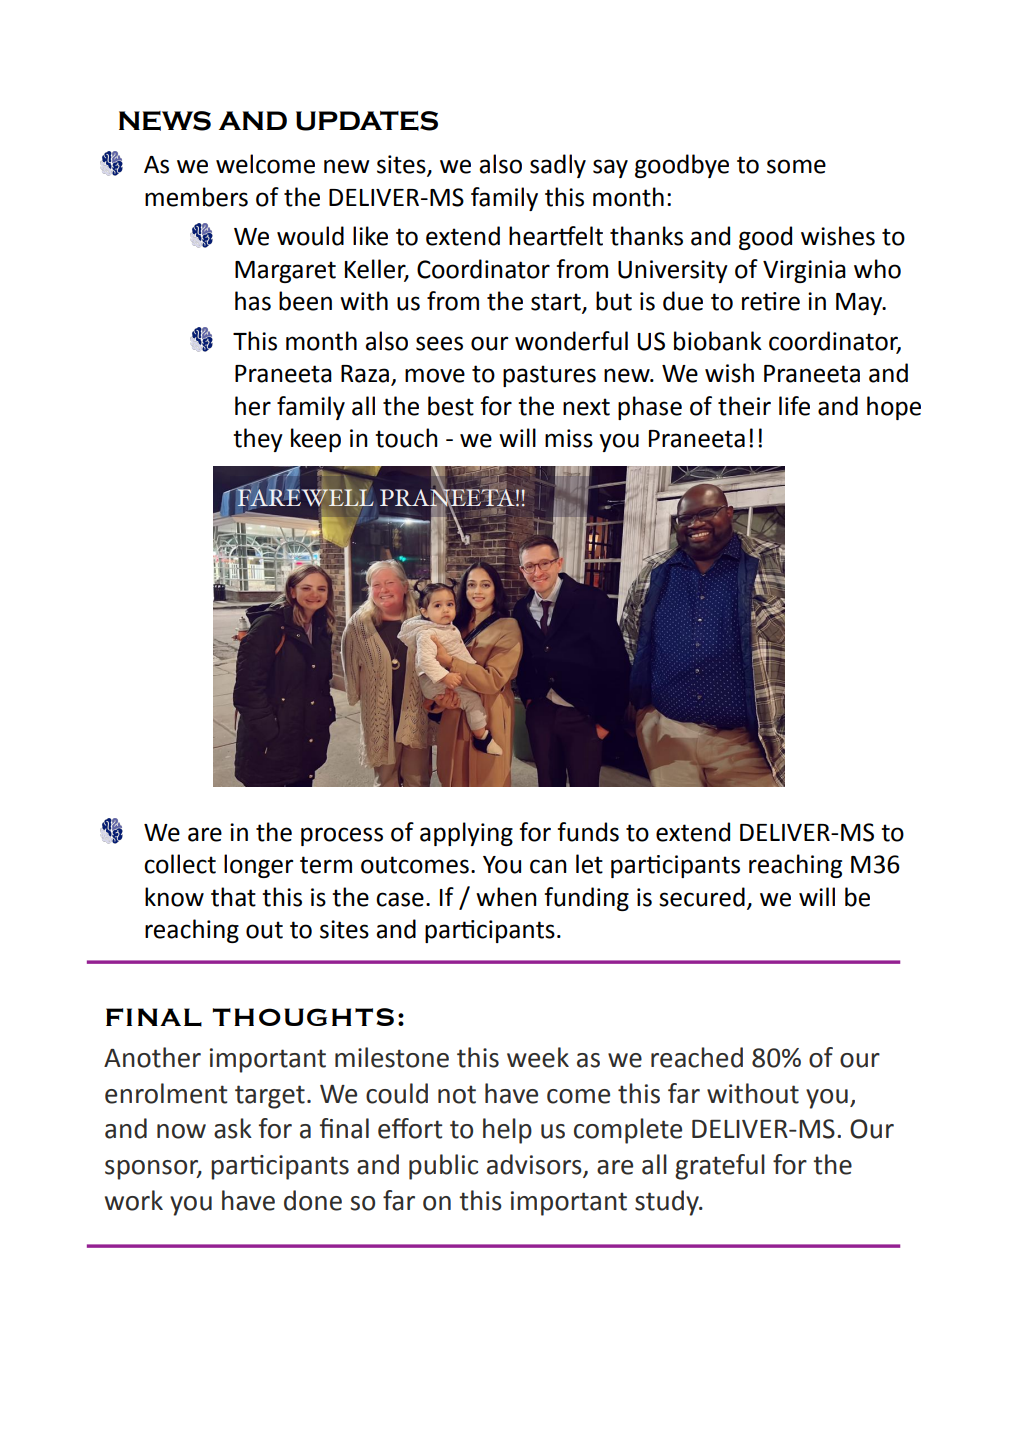 The height and width of the page is (1441, 1019). Describe the element at coordinates (549, 376) in the page. I see `pastures` at that location.
